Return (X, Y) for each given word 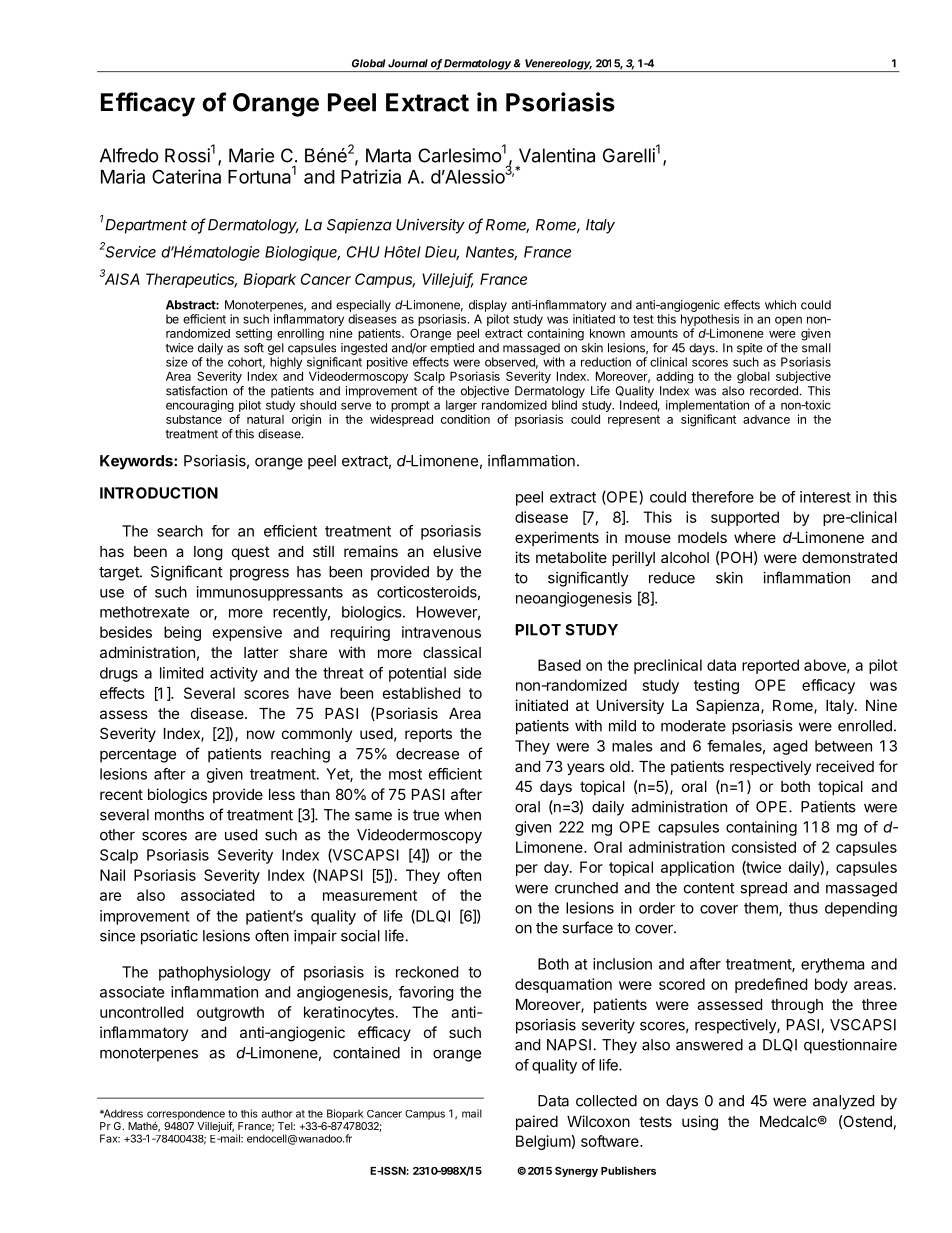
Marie (251, 155)
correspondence (186, 1115)
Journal (408, 63)
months (179, 815)
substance (194, 419)
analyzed (843, 1102)
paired (537, 1122)
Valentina (557, 155)
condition (465, 419)
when (462, 815)
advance (766, 419)
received (845, 766)
